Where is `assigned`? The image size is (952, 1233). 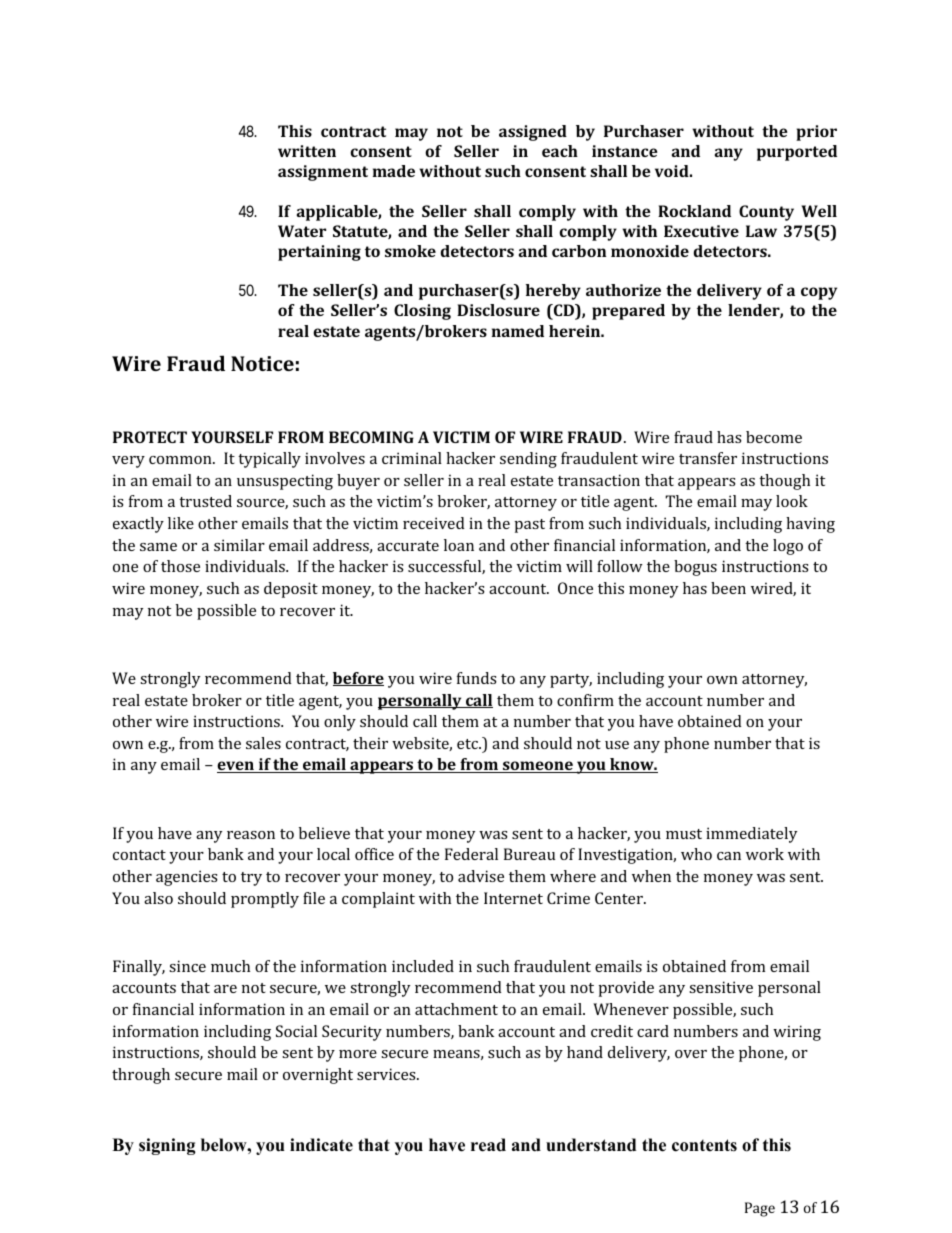
assigned is located at coordinates (533, 133).
